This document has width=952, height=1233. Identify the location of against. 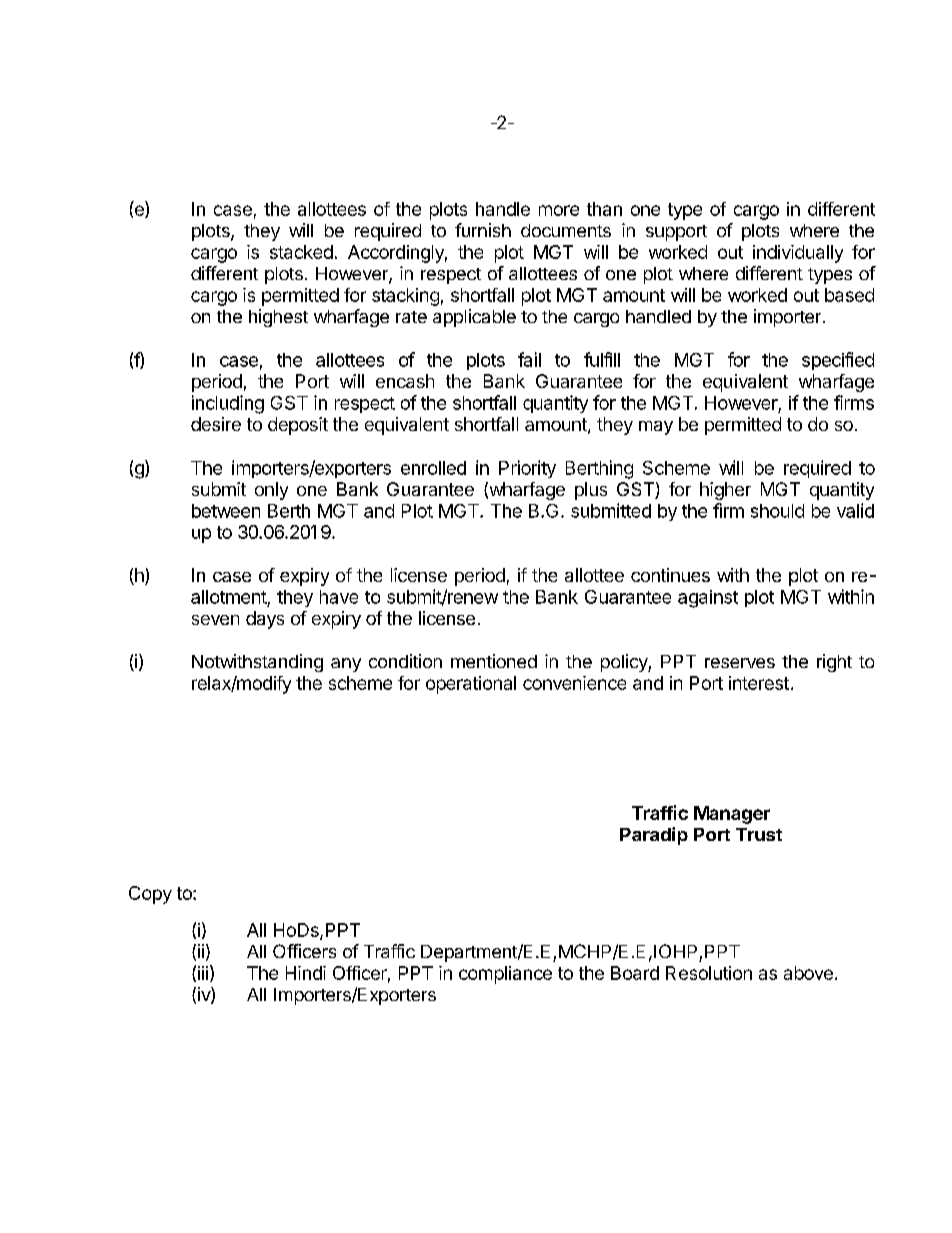
(708, 599).
